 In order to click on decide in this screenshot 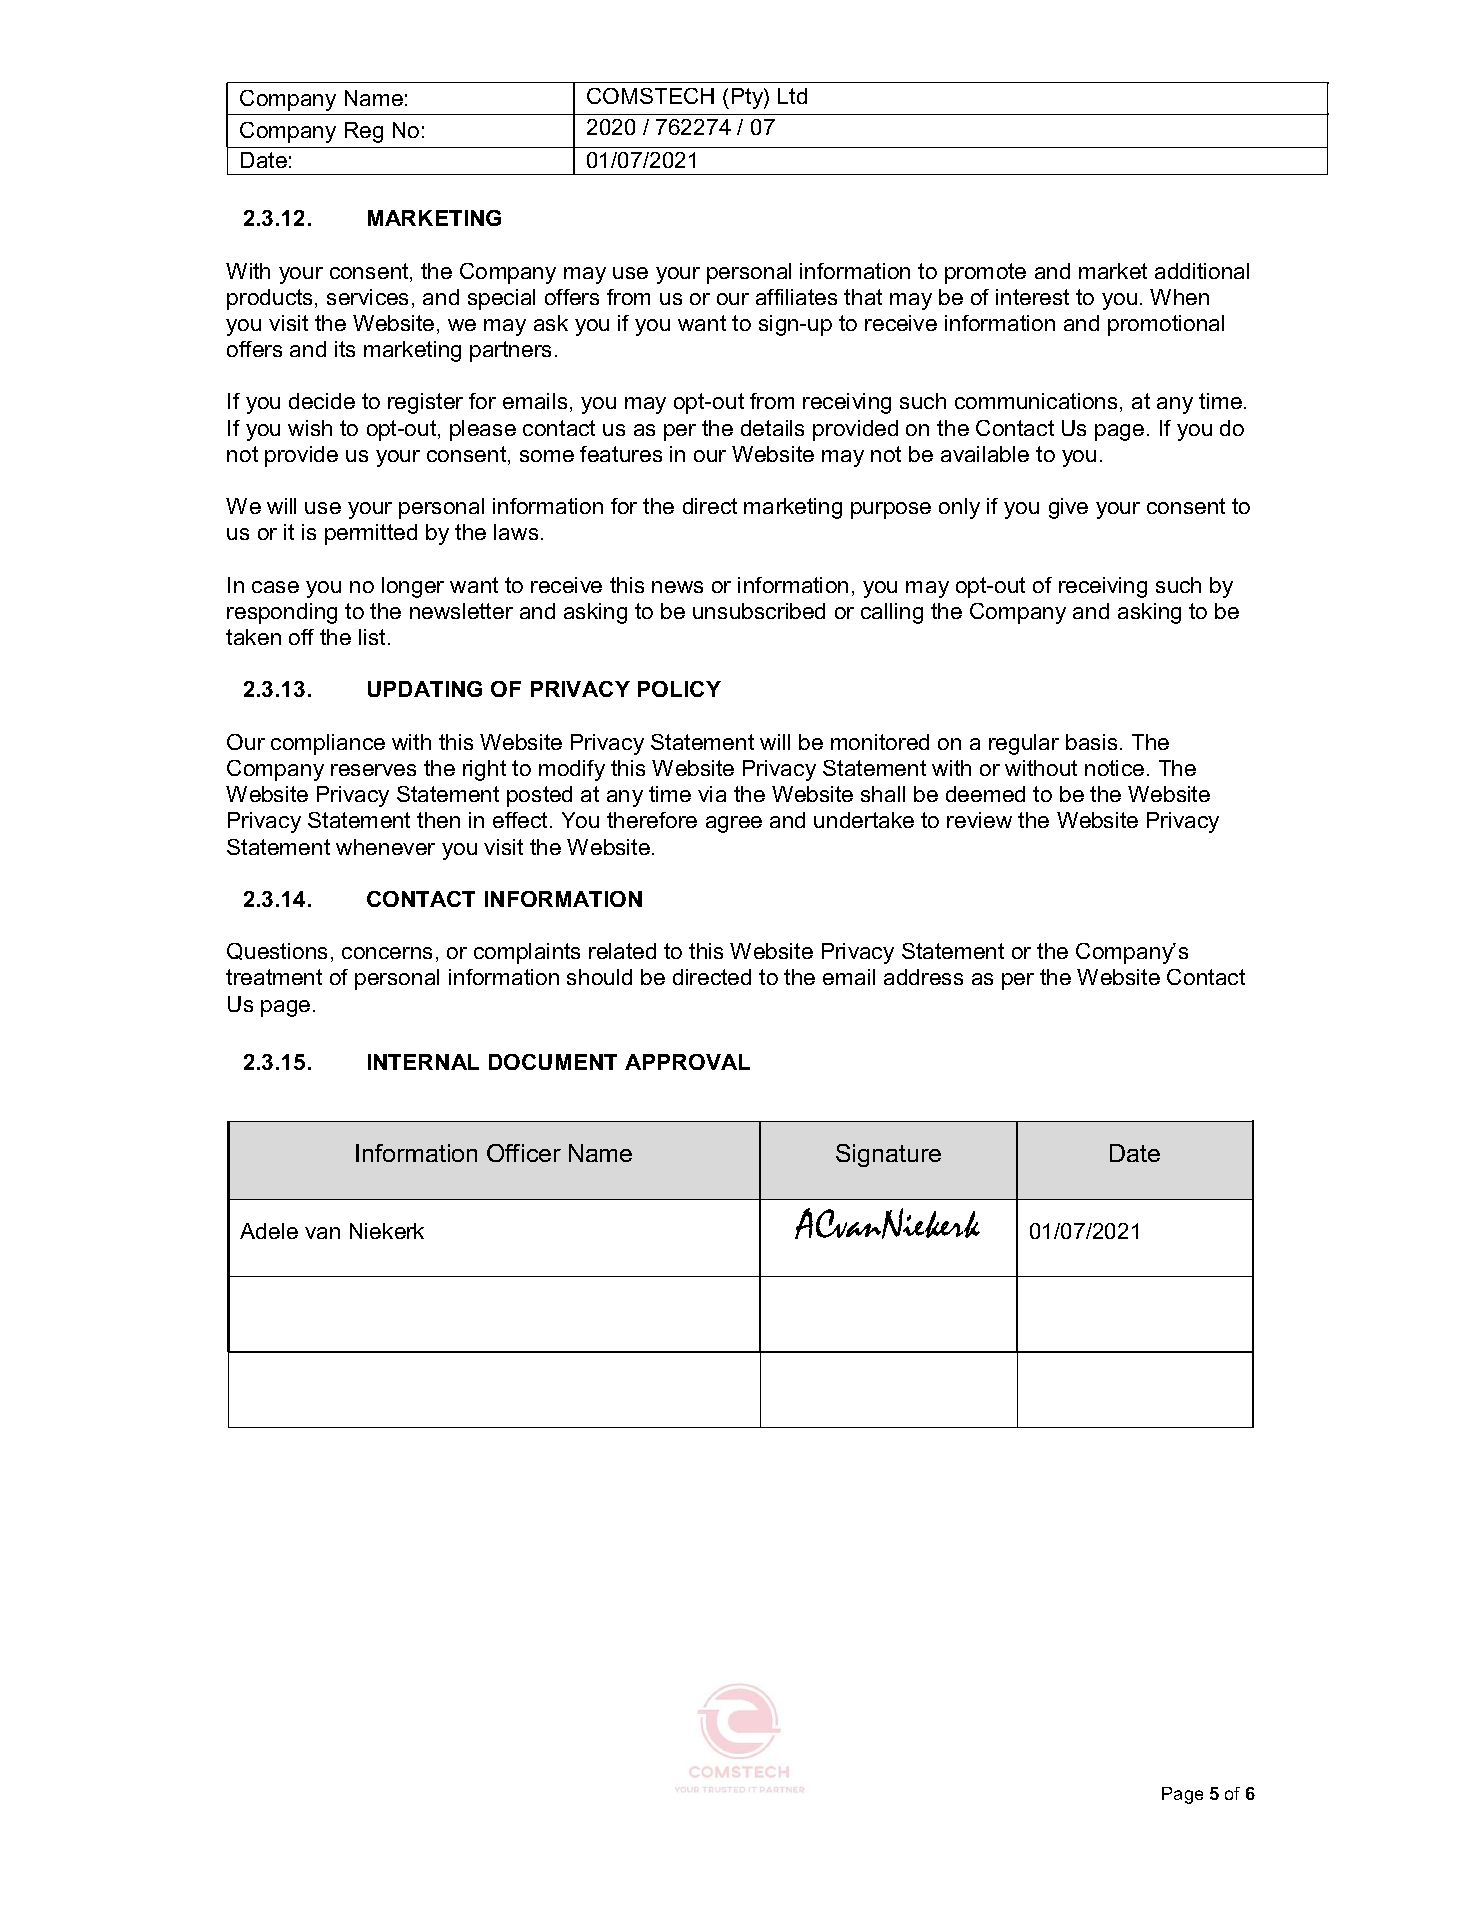, I will do `click(322, 401)`.
